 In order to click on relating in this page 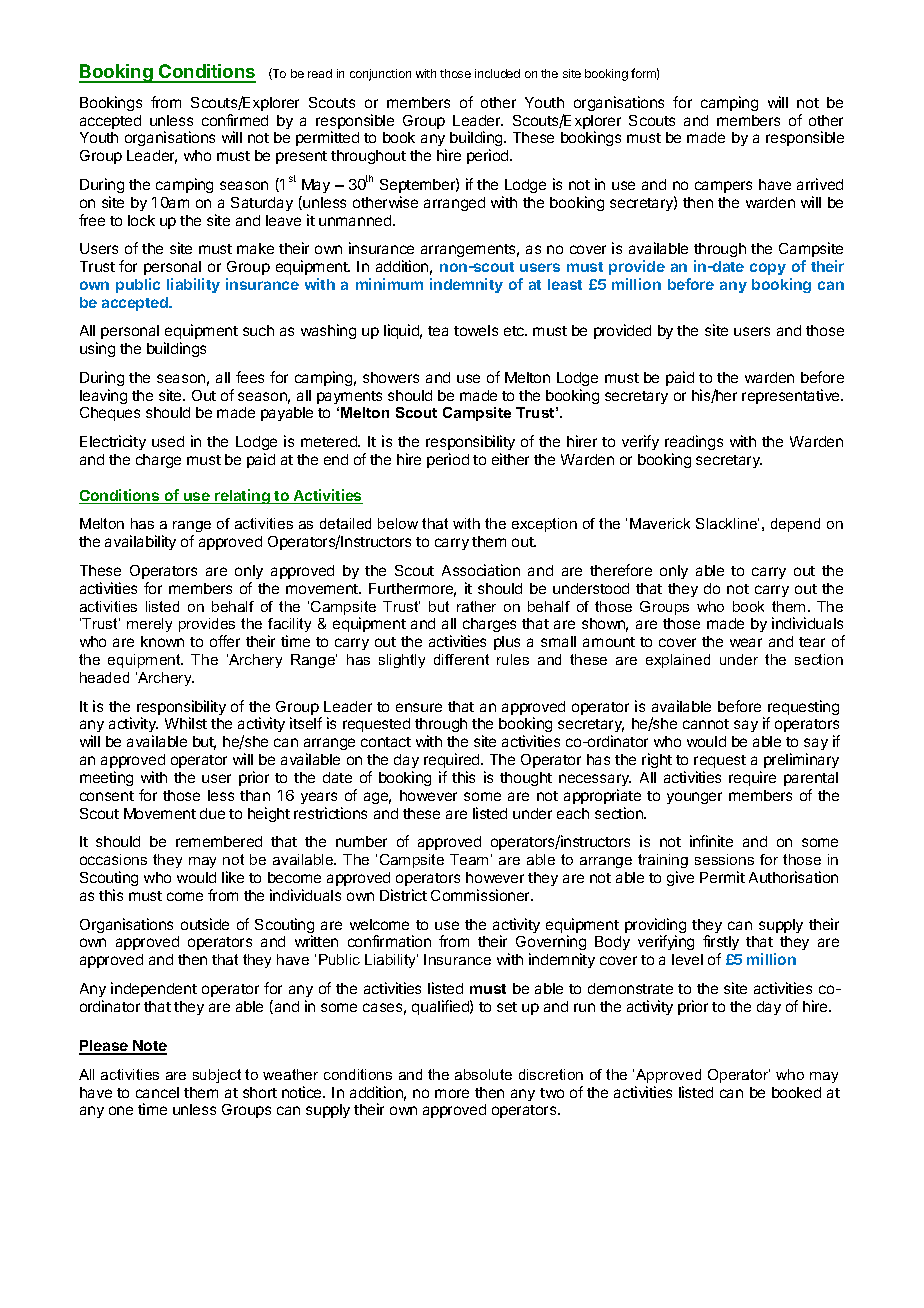, I will do `click(242, 496)`.
